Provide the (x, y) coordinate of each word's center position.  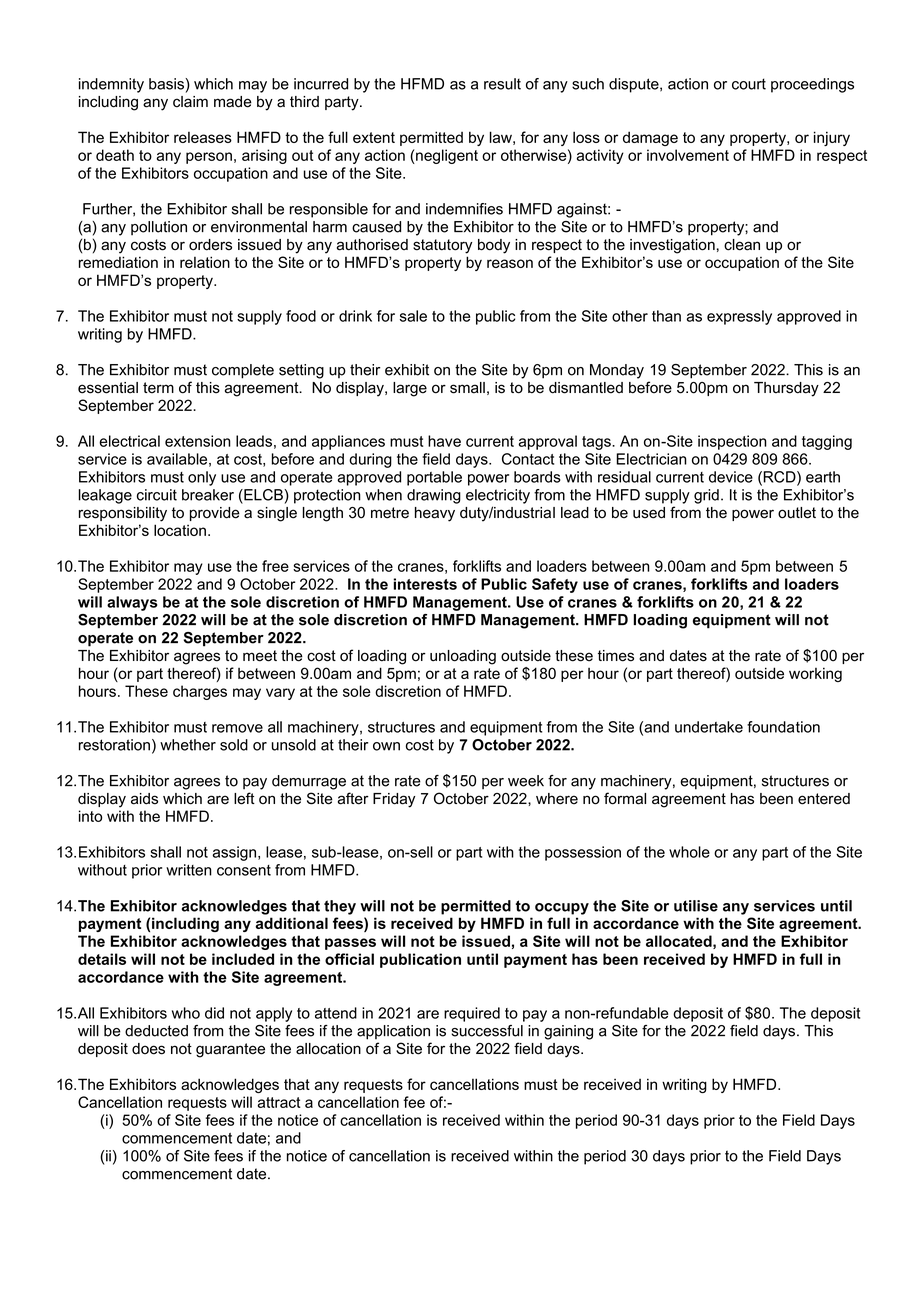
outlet (797, 513)
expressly (739, 317)
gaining (568, 1032)
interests (425, 584)
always (132, 603)
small (467, 388)
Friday (394, 800)
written (189, 870)
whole (689, 852)
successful (487, 1031)
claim (190, 102)
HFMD (422, 84)
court (749, 84)
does (148, 1049)
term (158, 388)
